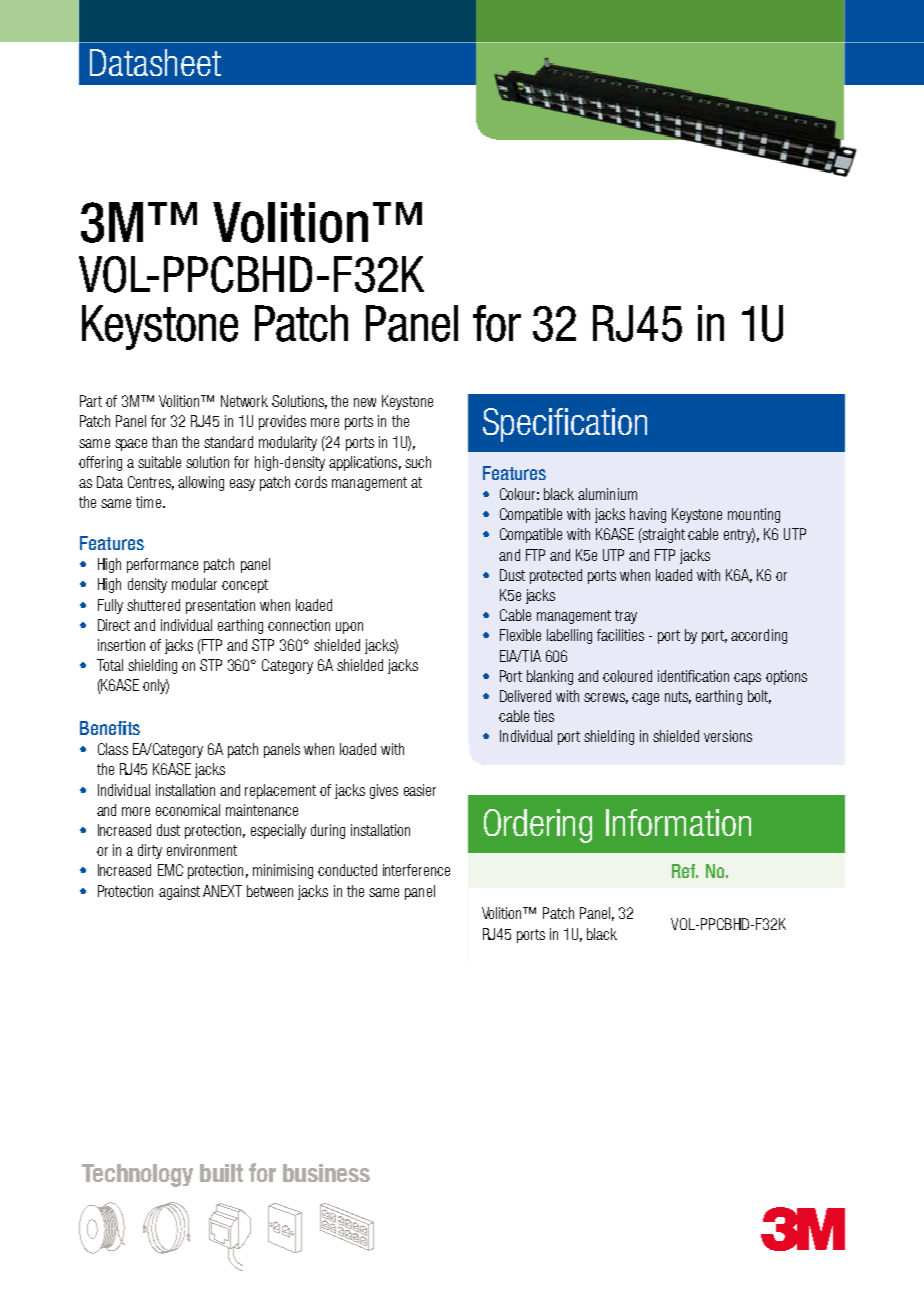 The image size is (924, 1308). Describe the element at coordinates (418, 462) in the screenshot. I see `such` at that location.
